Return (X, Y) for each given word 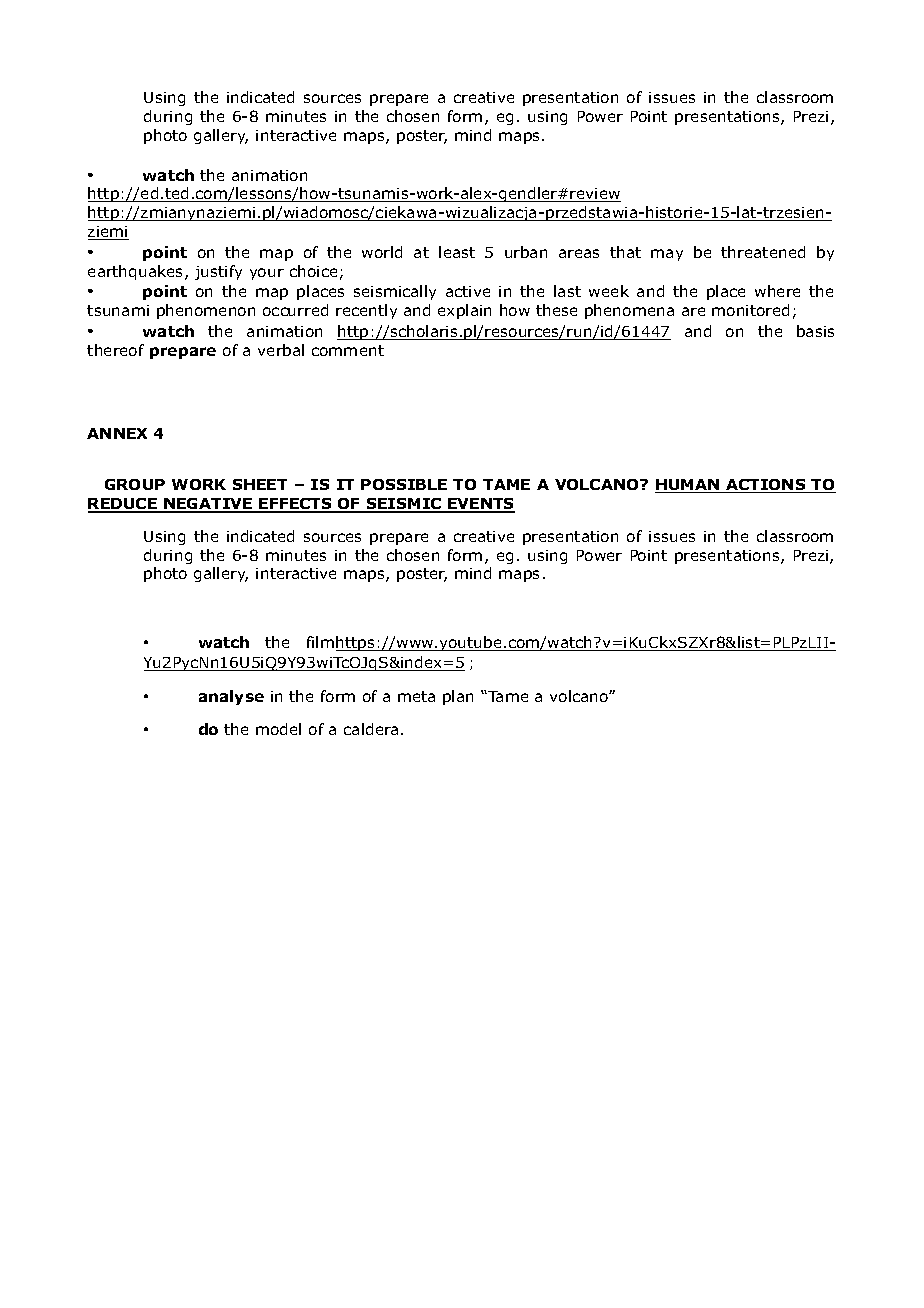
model (278, 729)
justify (218, 272)
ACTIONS (766, 486)
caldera (371, 729)
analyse (231, 697)
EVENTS (480, 505)
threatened (763, 252)
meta (416, 696)
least (457, 252)
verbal (281, 350)
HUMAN (688, 486)
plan (458, 697)
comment (348, 350)
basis (815, 331)
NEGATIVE (208, 505)
